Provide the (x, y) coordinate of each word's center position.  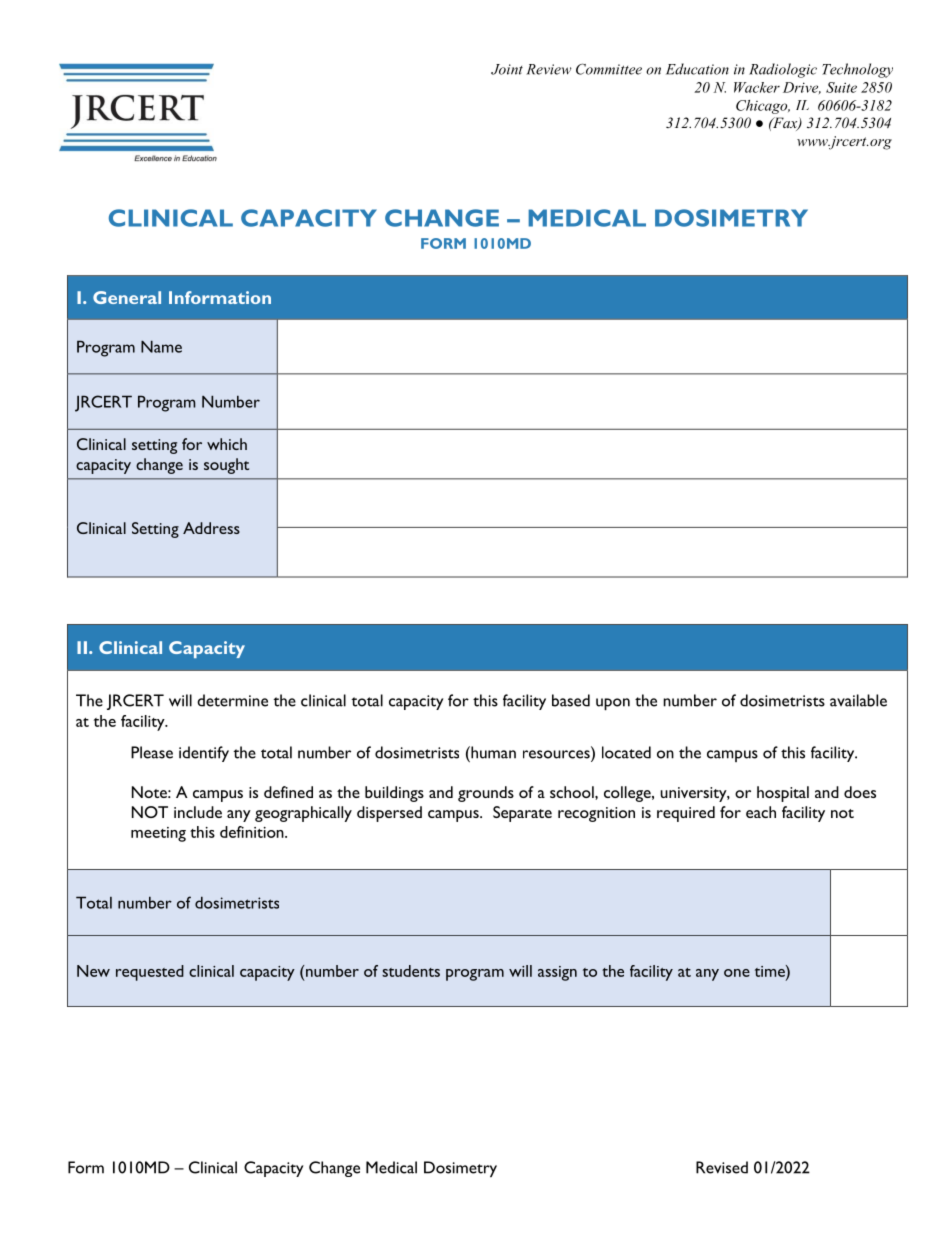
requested (150, 973)
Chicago (763, 107)
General (127, 297)
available (858, 700)
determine (232, 700)
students (411, 971)
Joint (507, 69)
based (571, 700)
